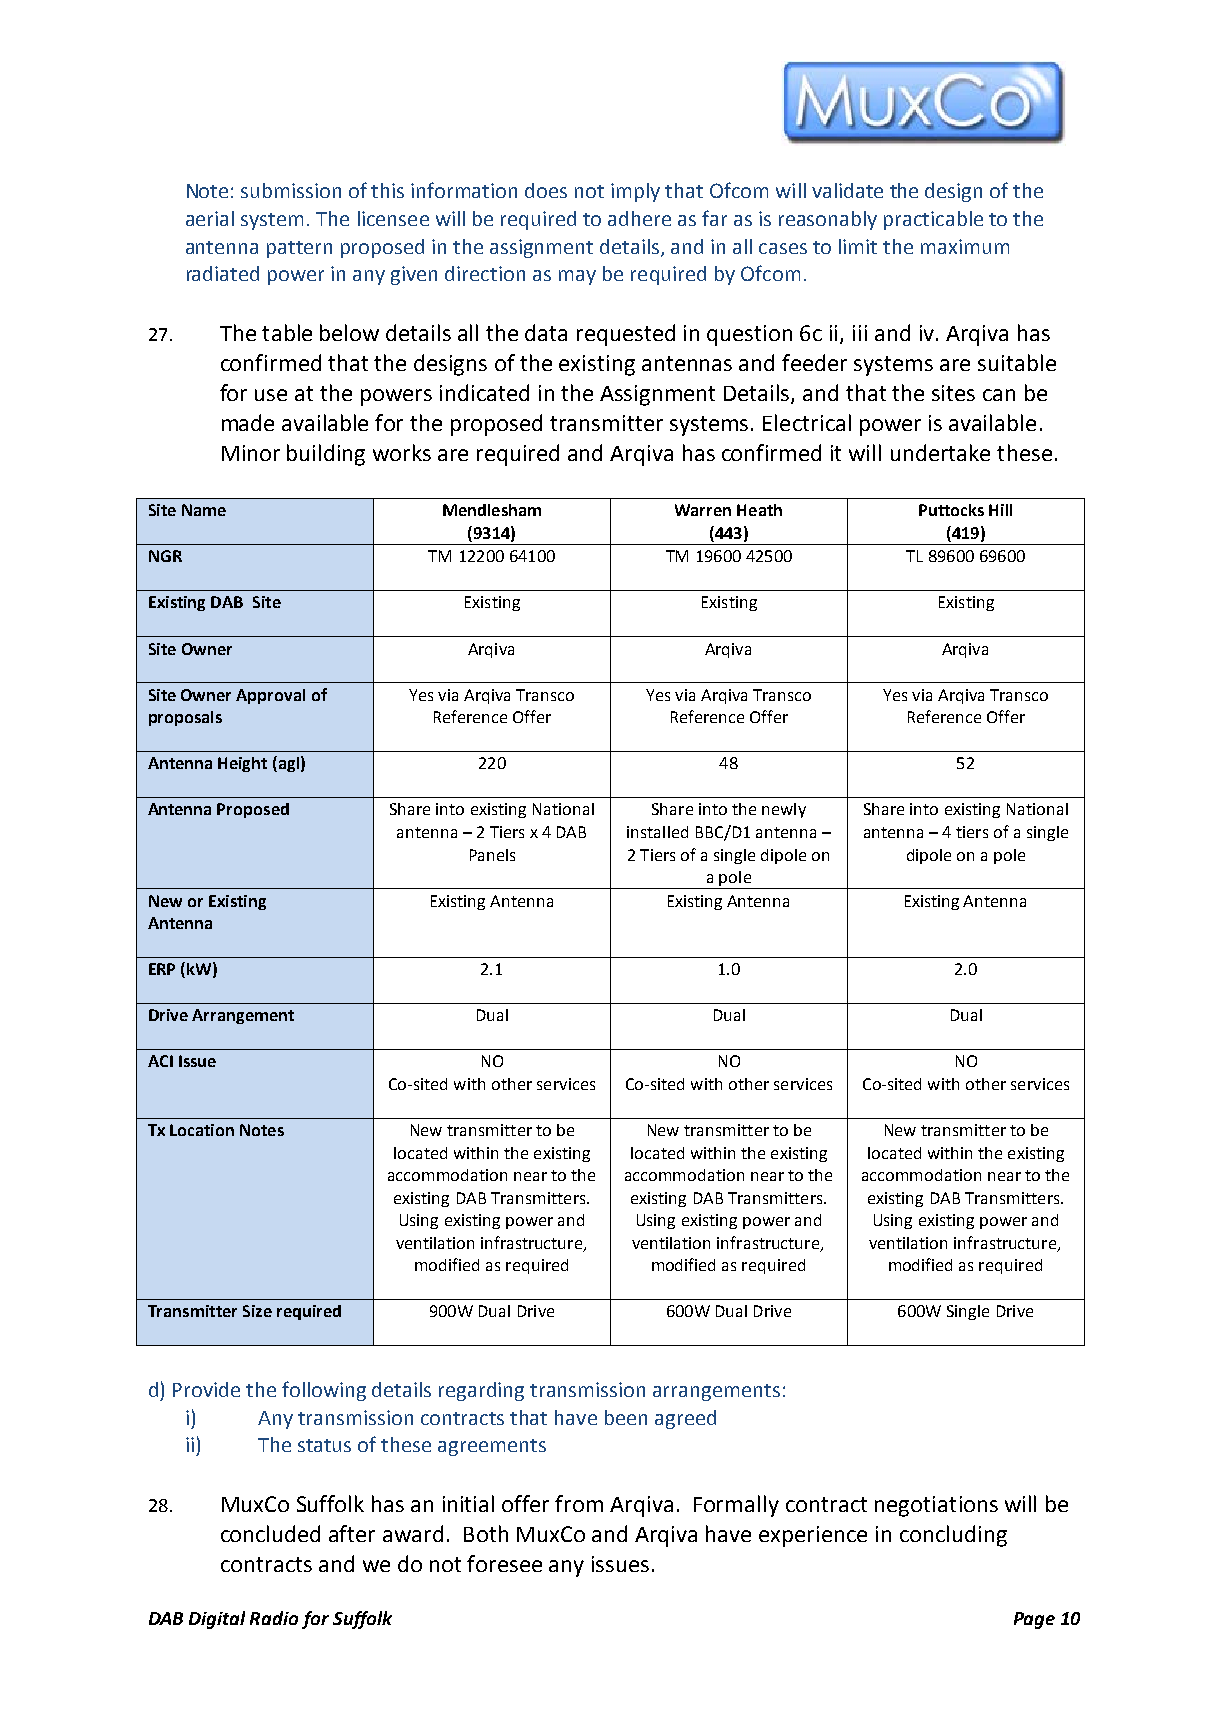 This screenshot has height=1727, width=1221. What do you see at coordinates (274, 1618) in the screenshot?
I see `Radio` at bounding box center [274, 1618].
